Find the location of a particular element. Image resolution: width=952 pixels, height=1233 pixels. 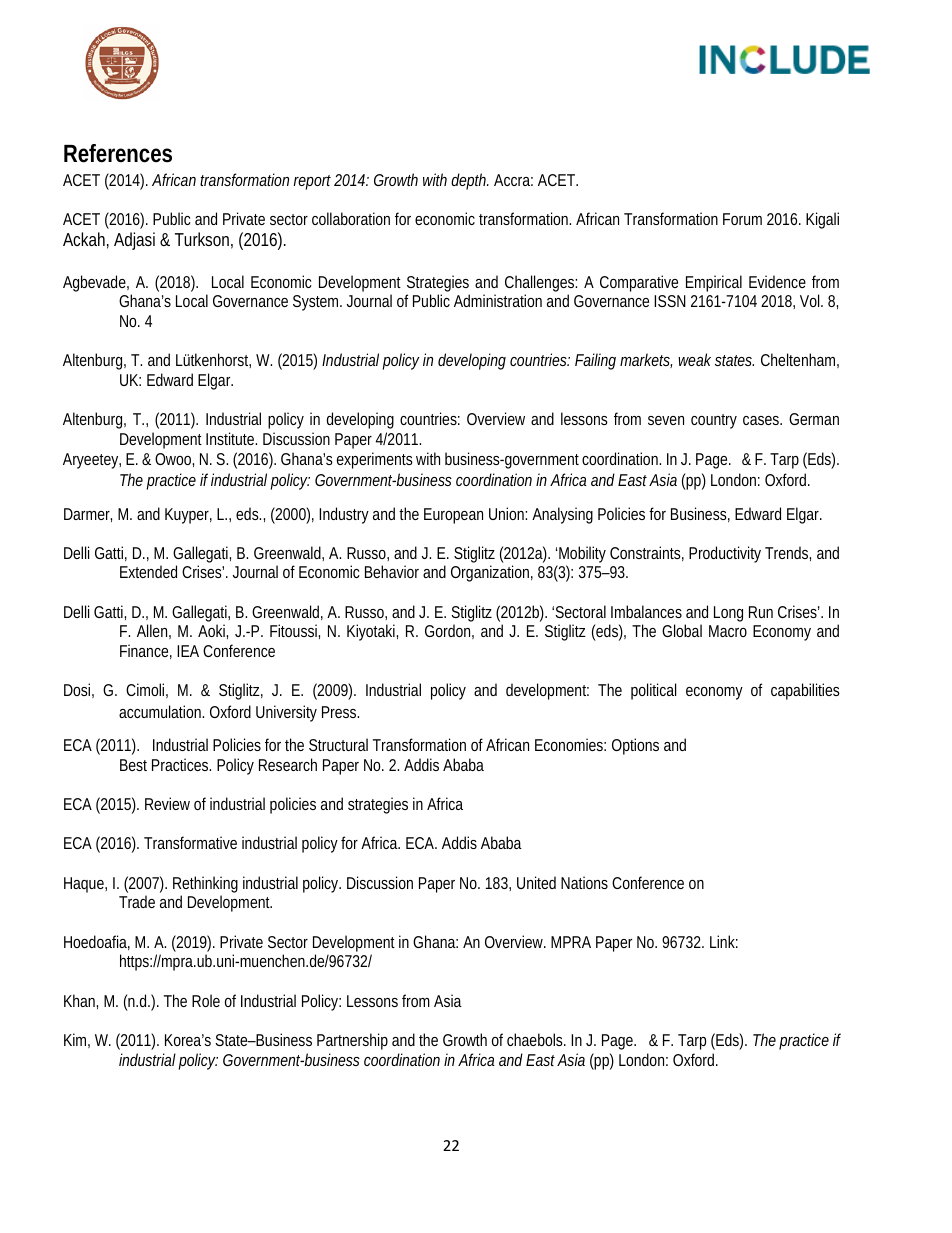

Press is located at coordinates (340, 712).
